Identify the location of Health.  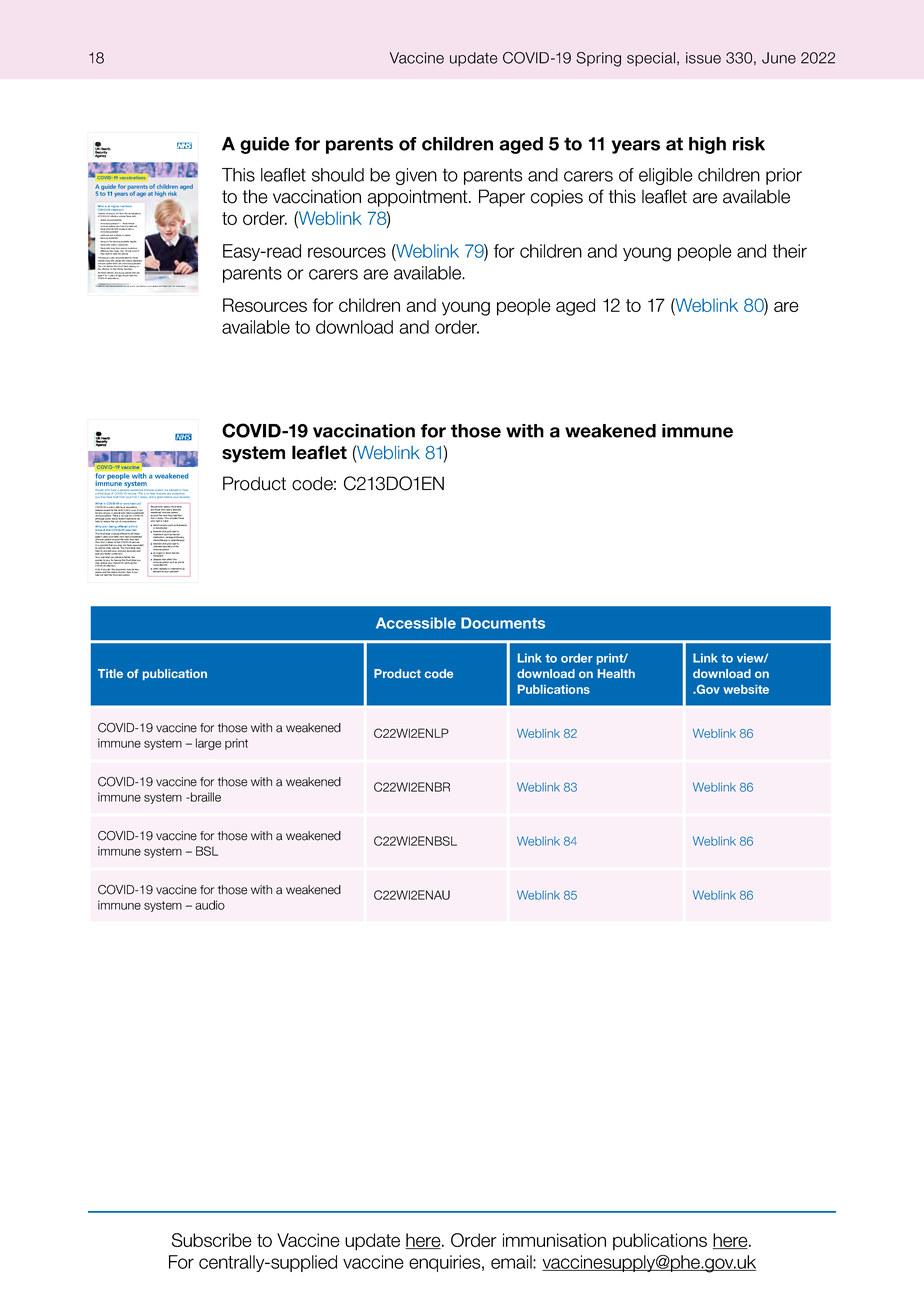
(616, 673).
